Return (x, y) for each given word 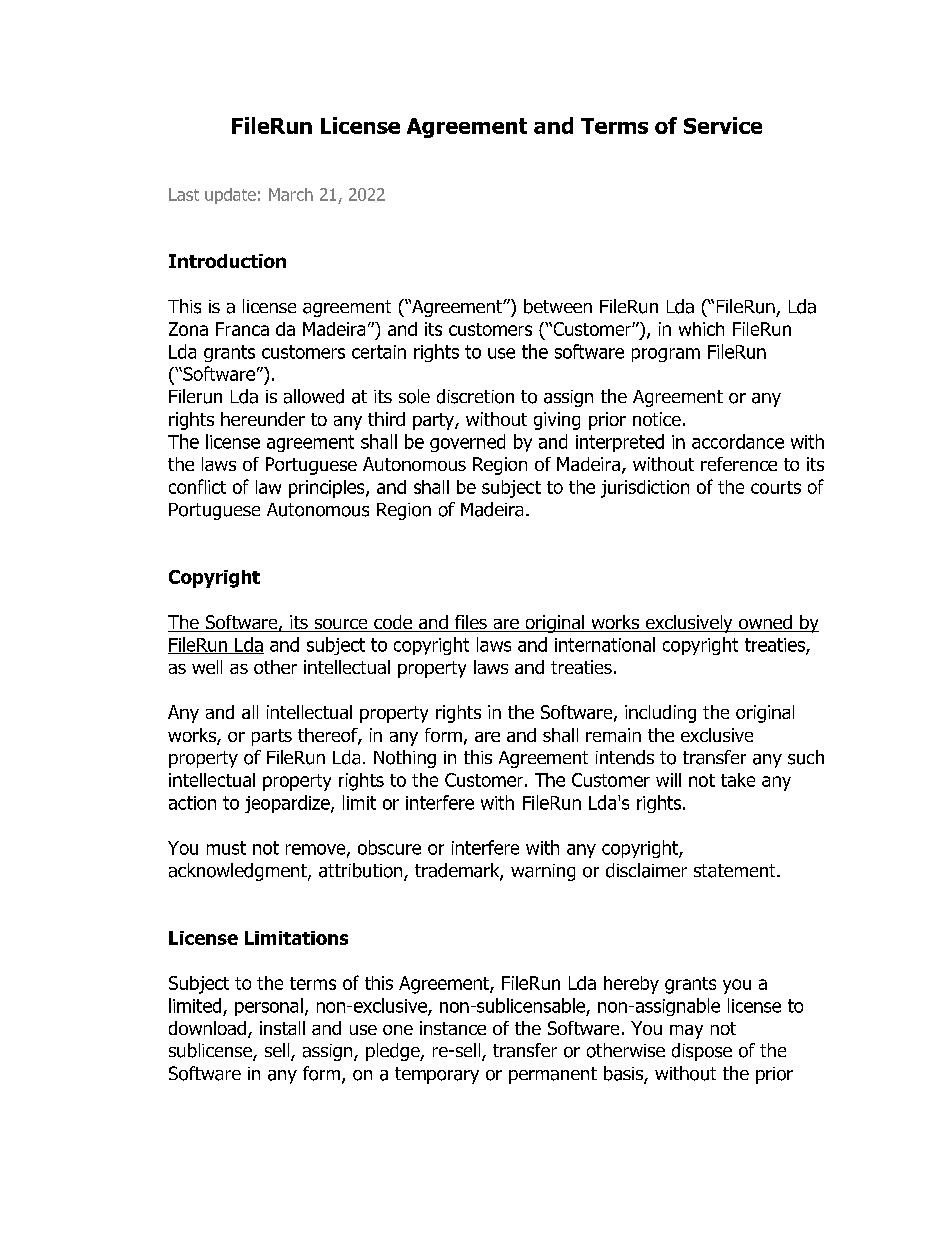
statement (736, 871)
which (701, 329)
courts (776, 487)
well (207, 667)
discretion (475, 396)
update (230, 196)
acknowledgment (239, 872)
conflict (197, 486)
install (282, 1028)
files (471, 623)
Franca (242, 329)
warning (543, 872)
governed (467, 443)
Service (723, 125)
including (660, 714)
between (558, 306)
